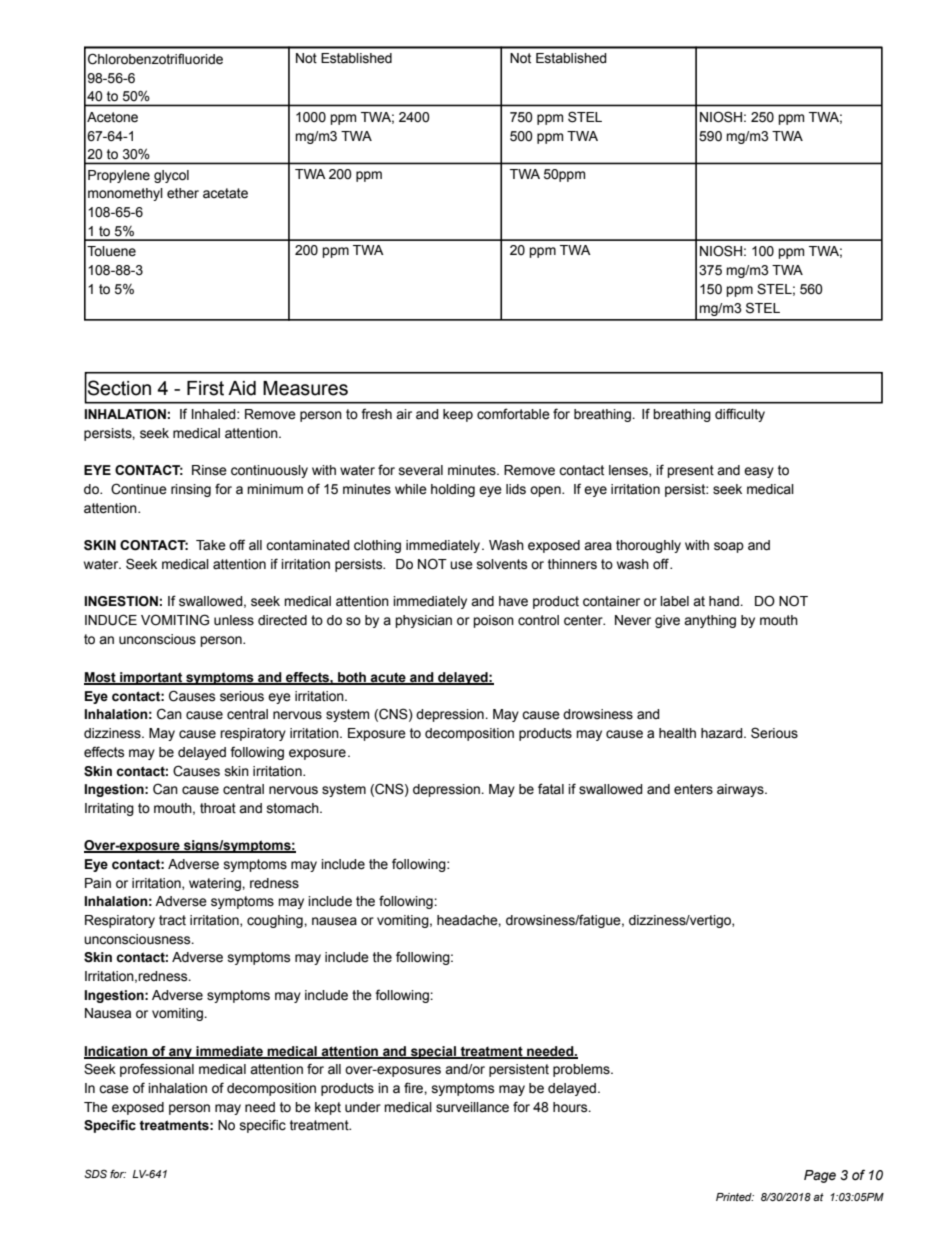 Image resolution: width=952 pixels, height=1233 pixels. What do you see at coordinates (172, 920) in the screenshot?
I see `tract` at bounding box center [172, 920].
